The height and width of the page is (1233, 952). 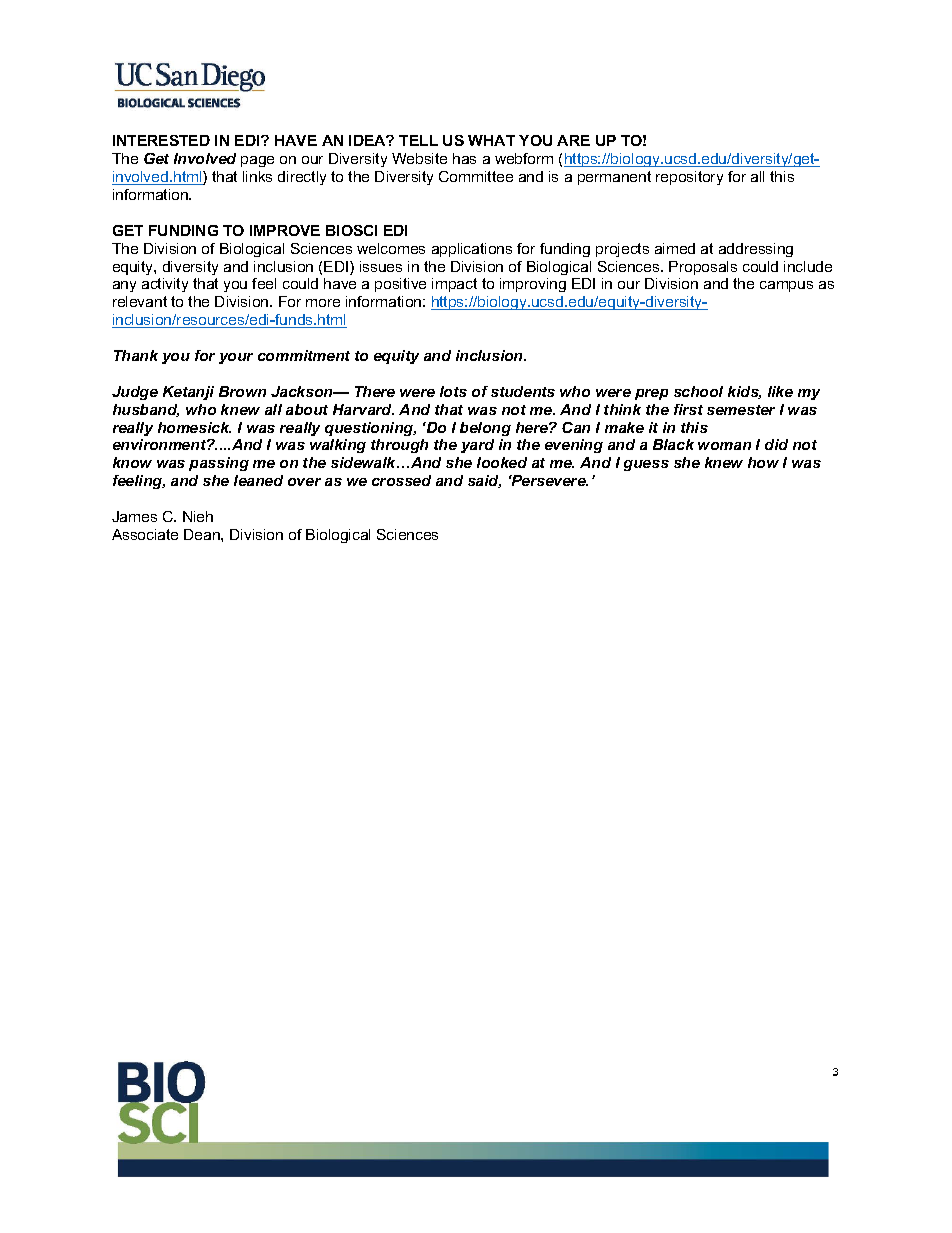 I want to click on activity, so click(x=165, y=285).
